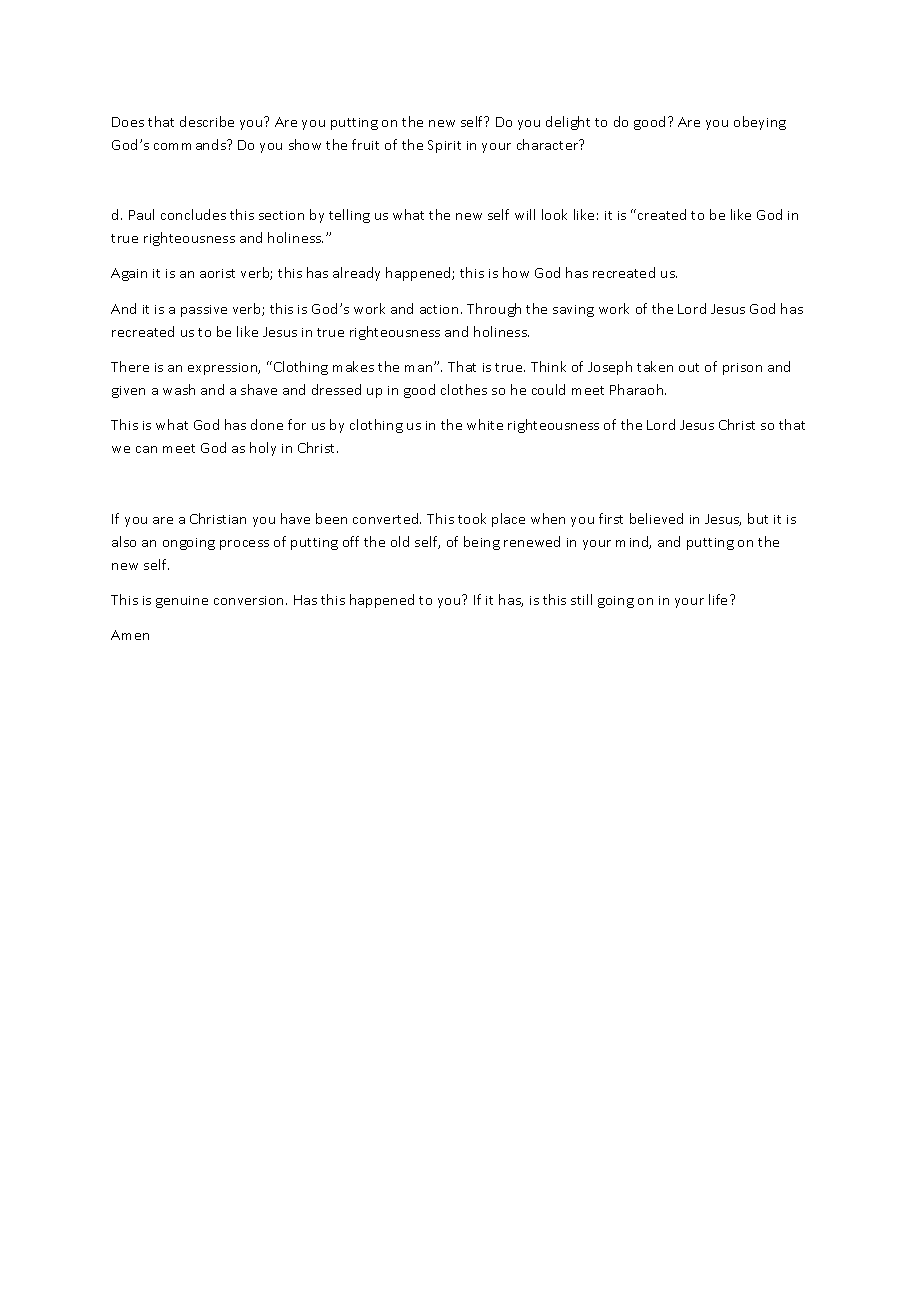 The width and height of the screenshot is (924, 1308). I want to click on wash, so click(179, 389).
